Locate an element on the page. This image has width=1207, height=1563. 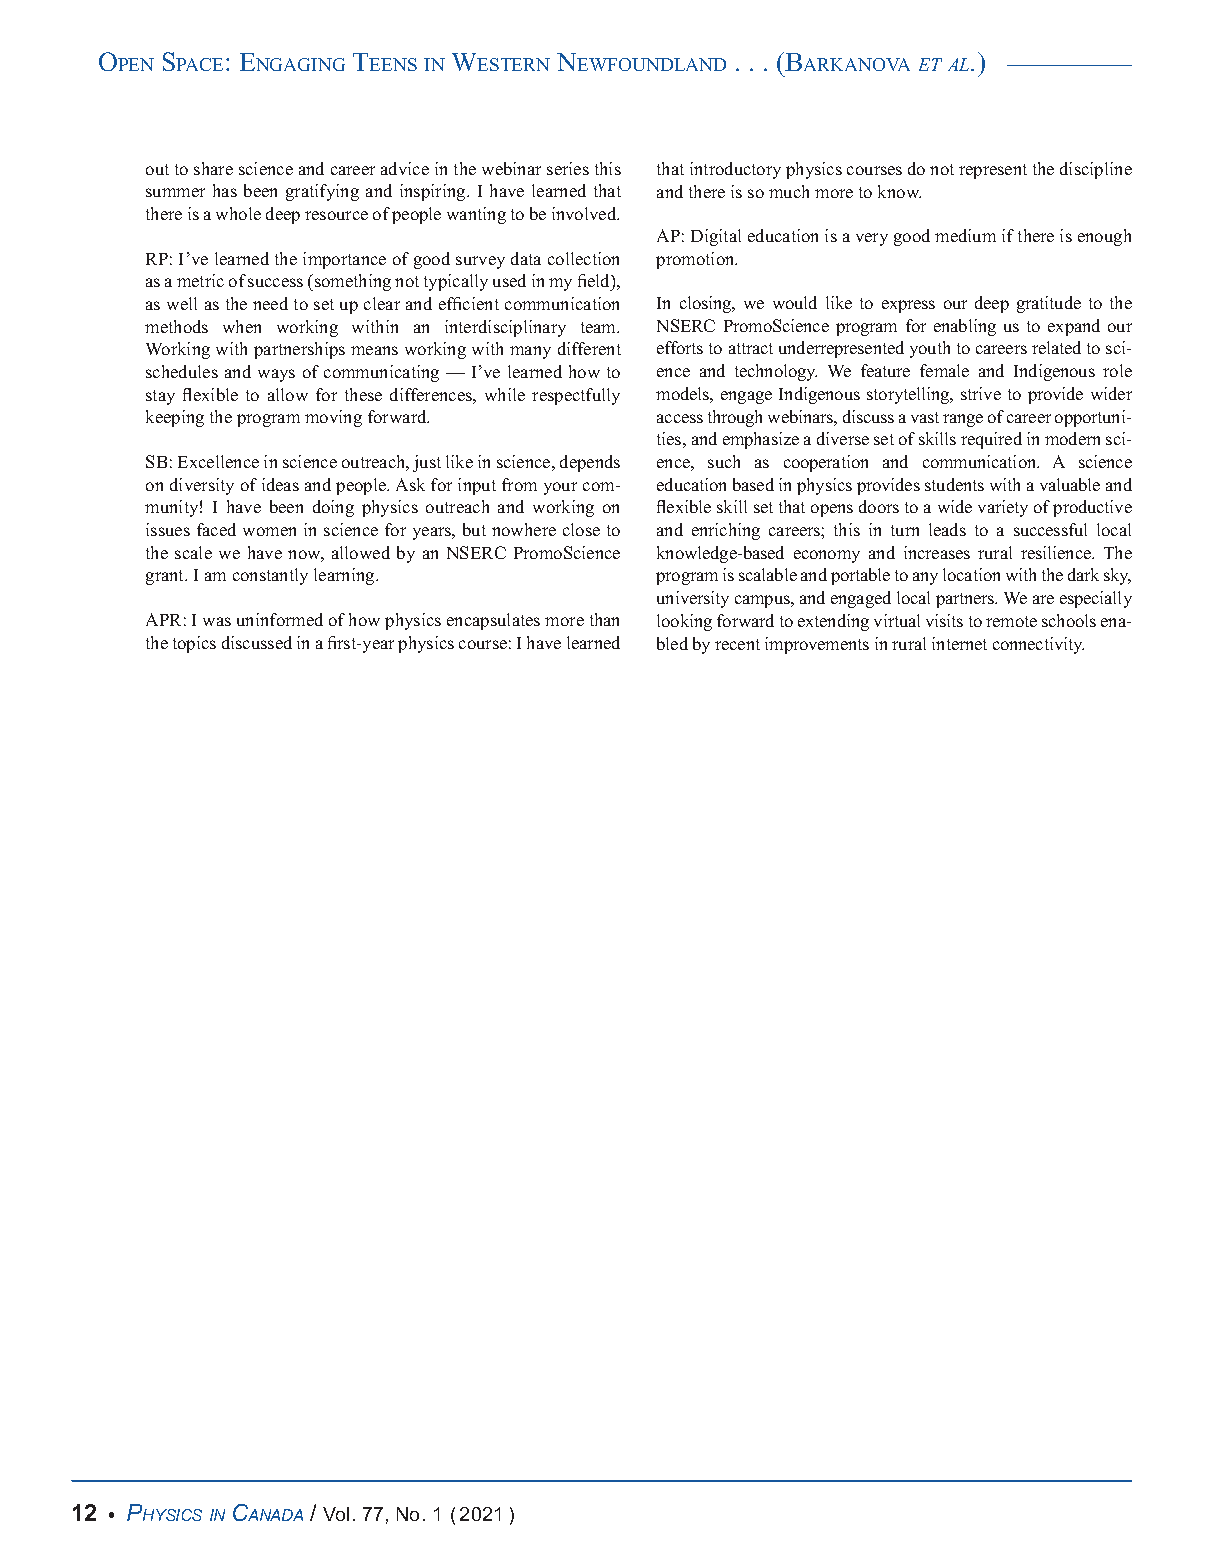
series is located at coordinates (568, 168).
